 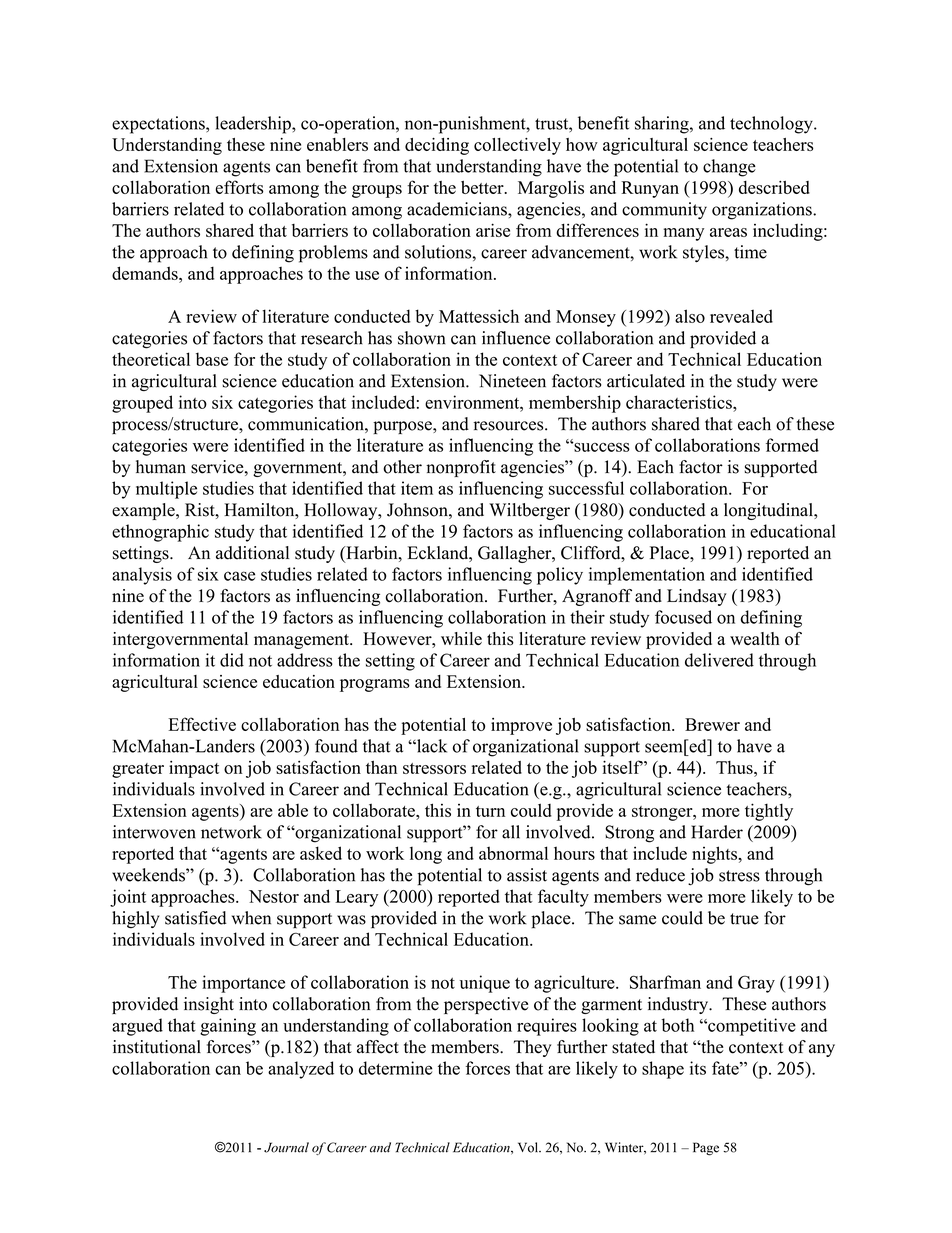 What do you see at coordinates (194, 769) in the image?
I see `impact` at bounding box center [194, 769].
